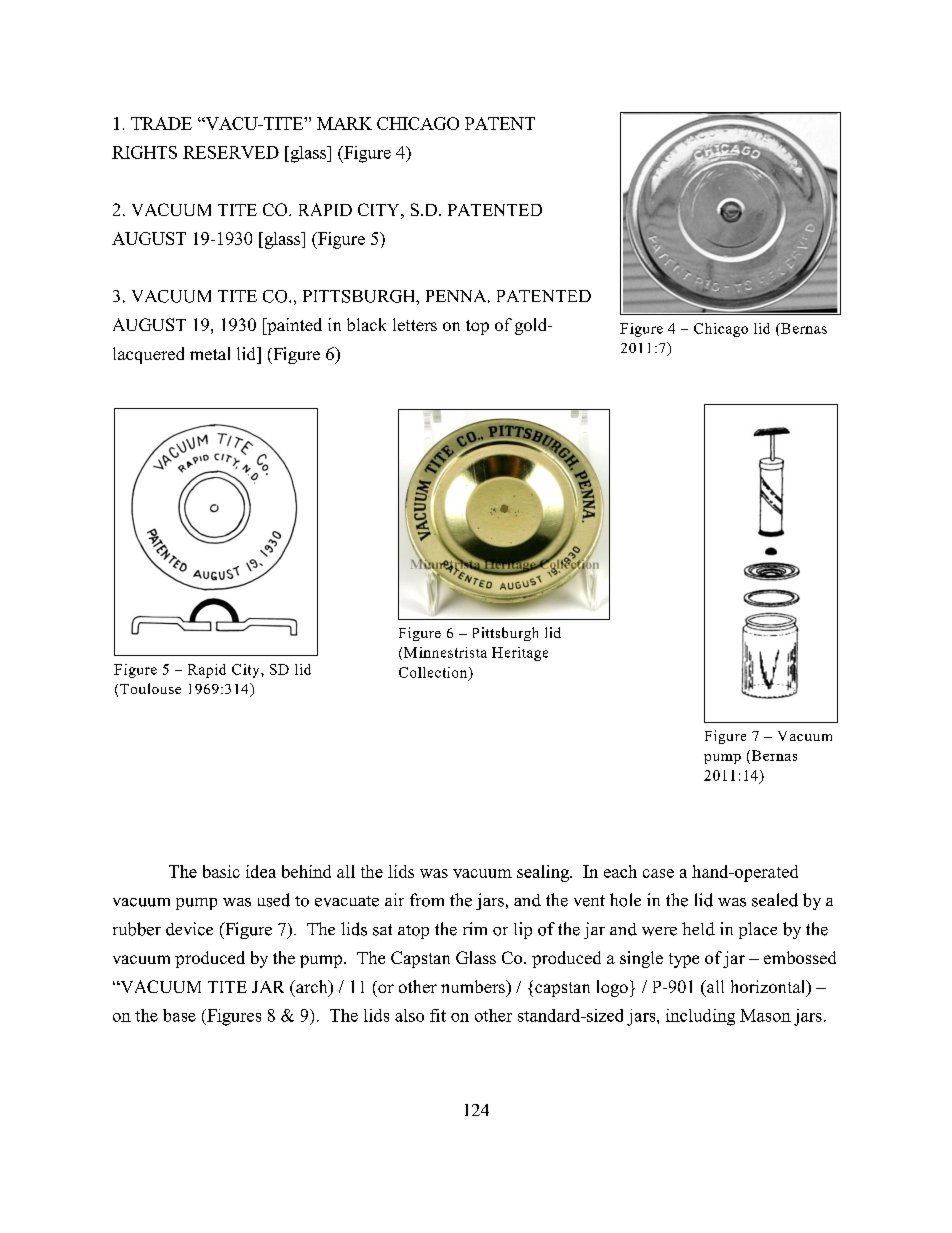  Describe the element at coordinates (520, 654) in the page. I see `Heritage` at that location.
